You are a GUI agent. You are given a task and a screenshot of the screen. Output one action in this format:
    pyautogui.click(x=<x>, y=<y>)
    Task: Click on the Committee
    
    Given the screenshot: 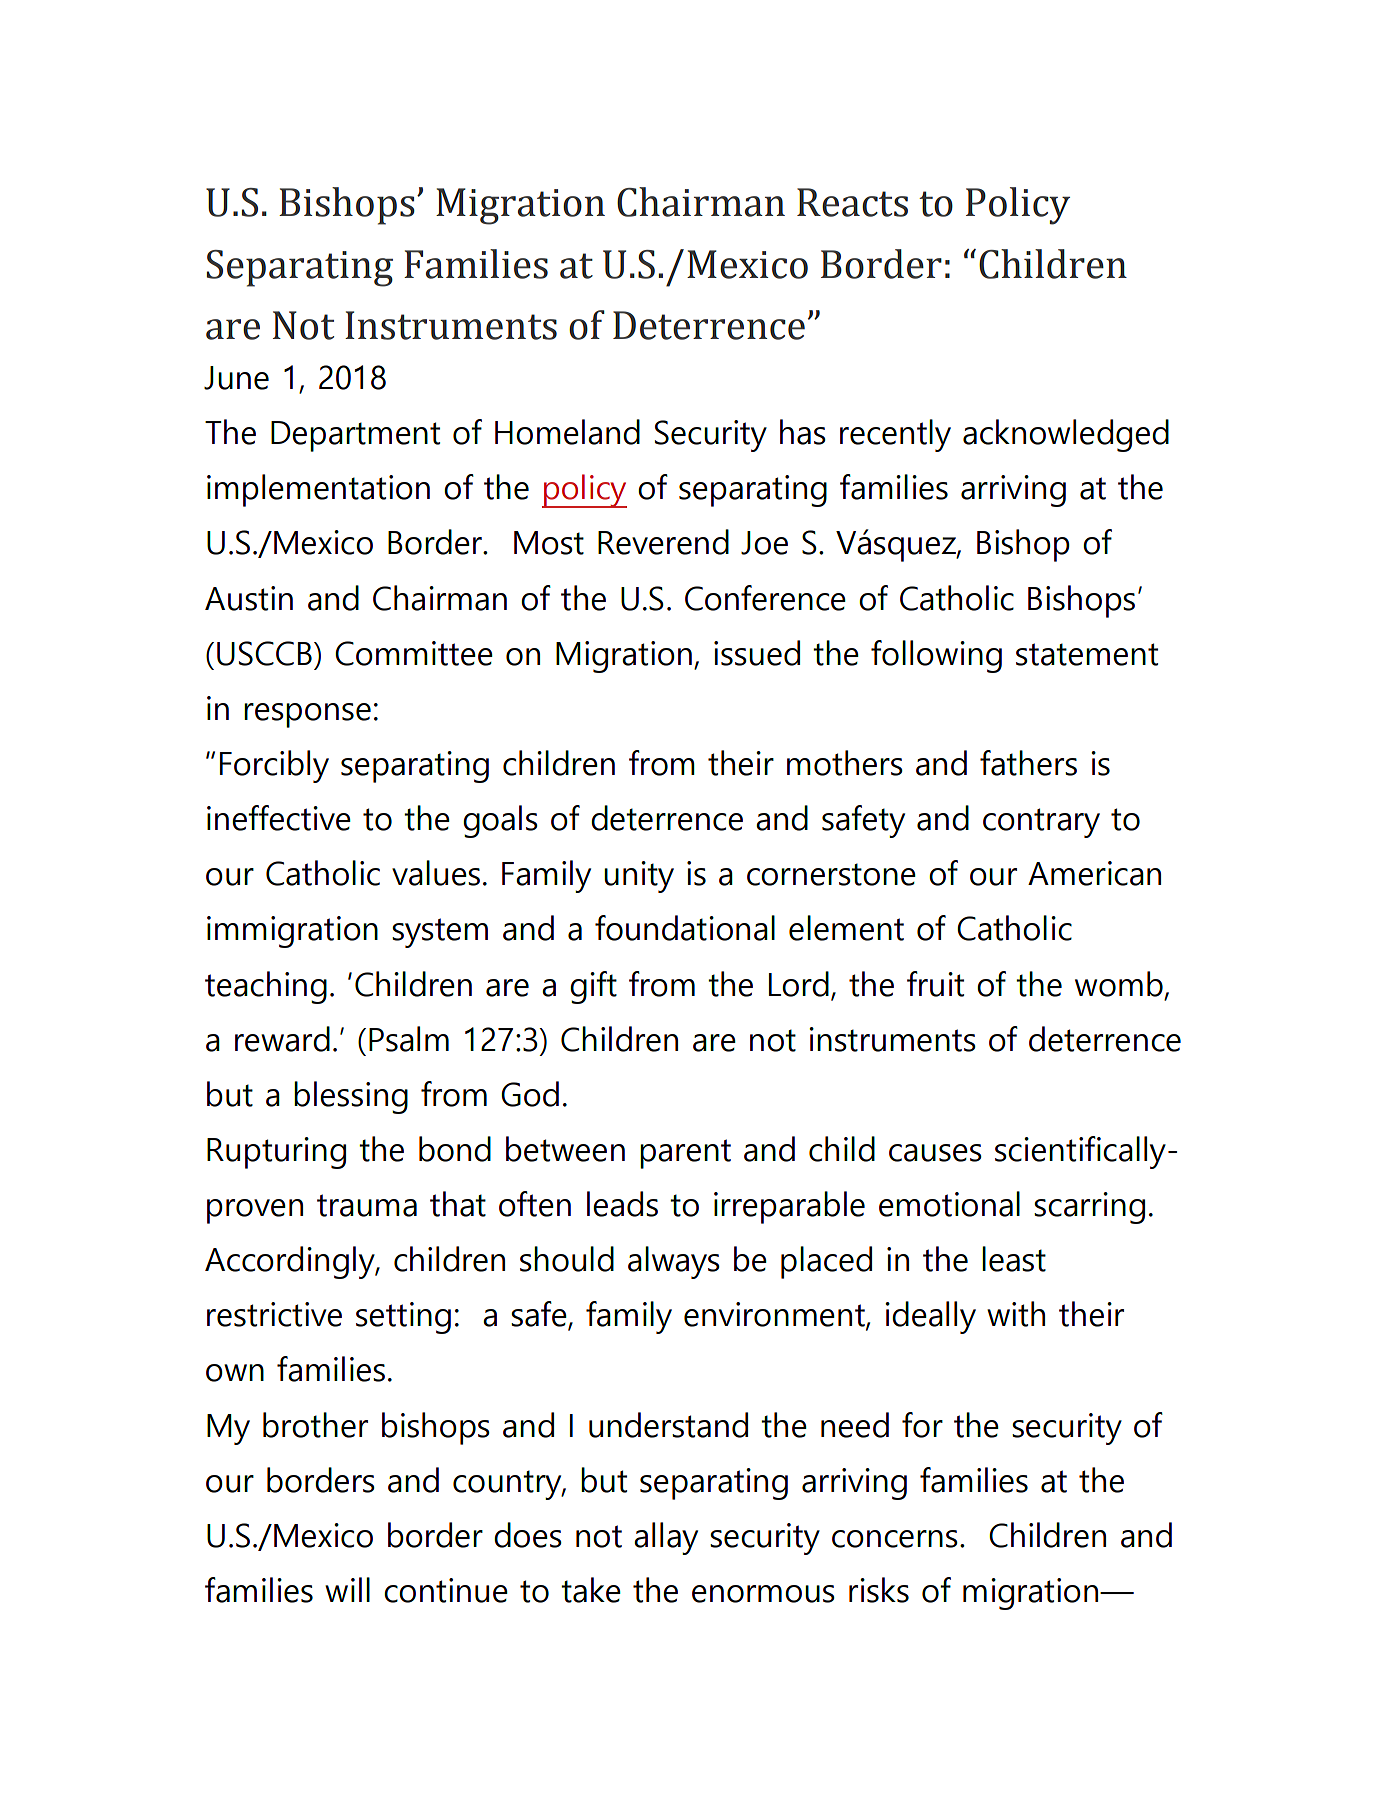 What is the action you would take?
    pyautogui.click(x=414, y=653)
